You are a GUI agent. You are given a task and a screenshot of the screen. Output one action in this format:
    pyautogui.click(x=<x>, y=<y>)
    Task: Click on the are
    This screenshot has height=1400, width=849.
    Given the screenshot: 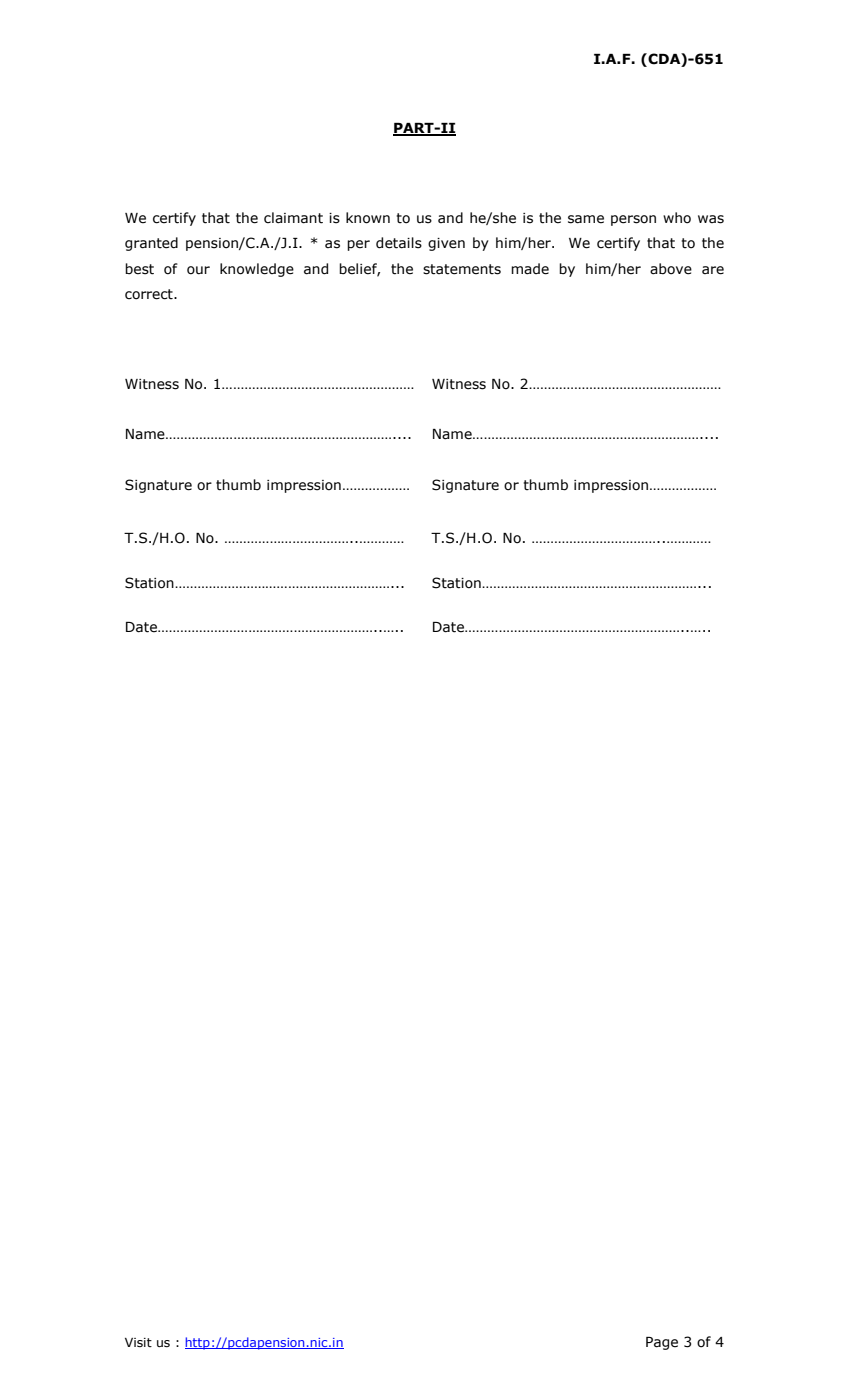 What is the action you would take?
    pyautogui.click(x=713, y=270)
